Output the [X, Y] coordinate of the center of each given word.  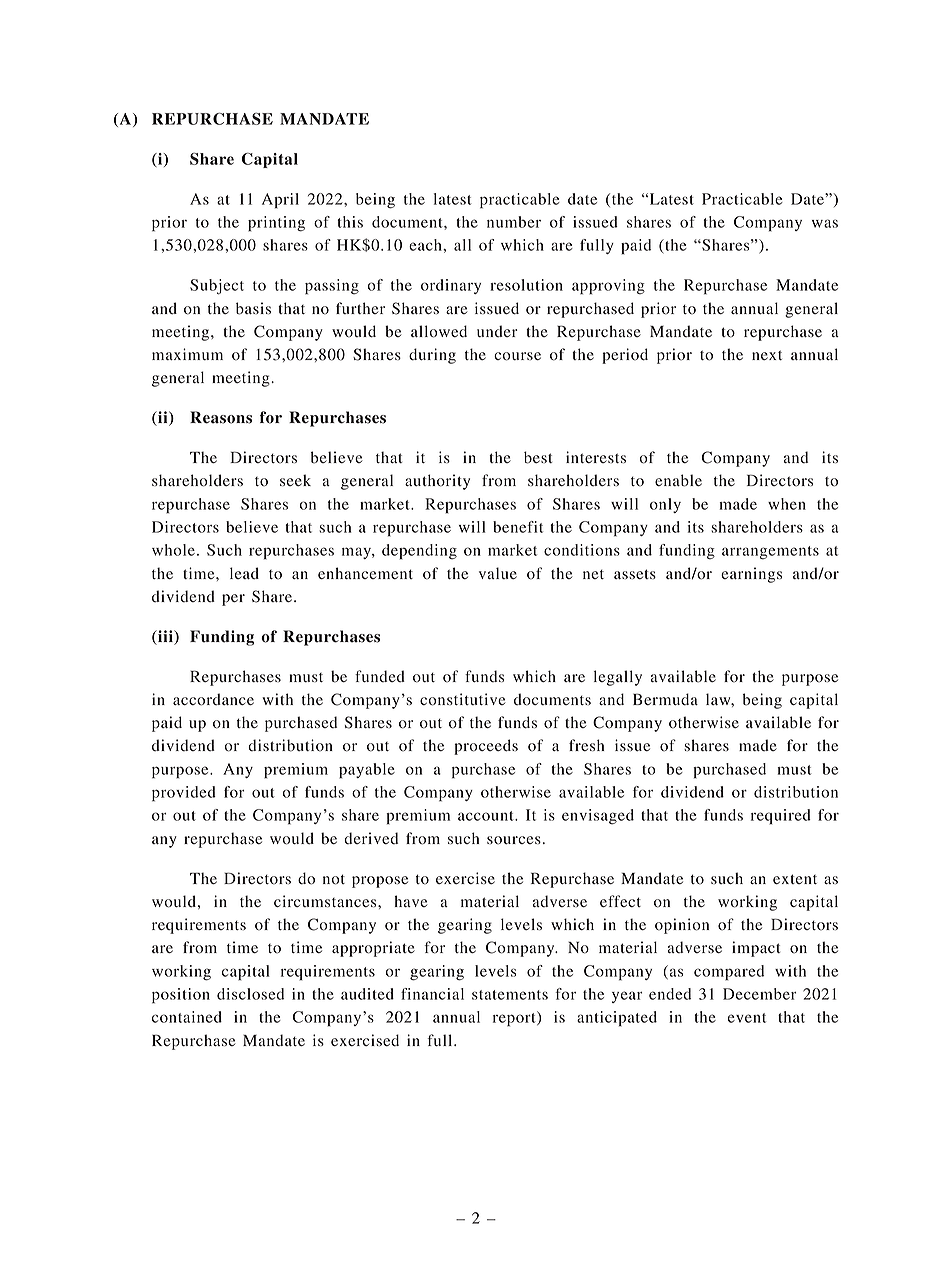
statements [510, 995]
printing [276, 224]
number [514, 222]
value [498, 573]
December [760, 994]
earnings [751, 575]
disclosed [250, 994]
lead [244, 573]
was [825, 223]
